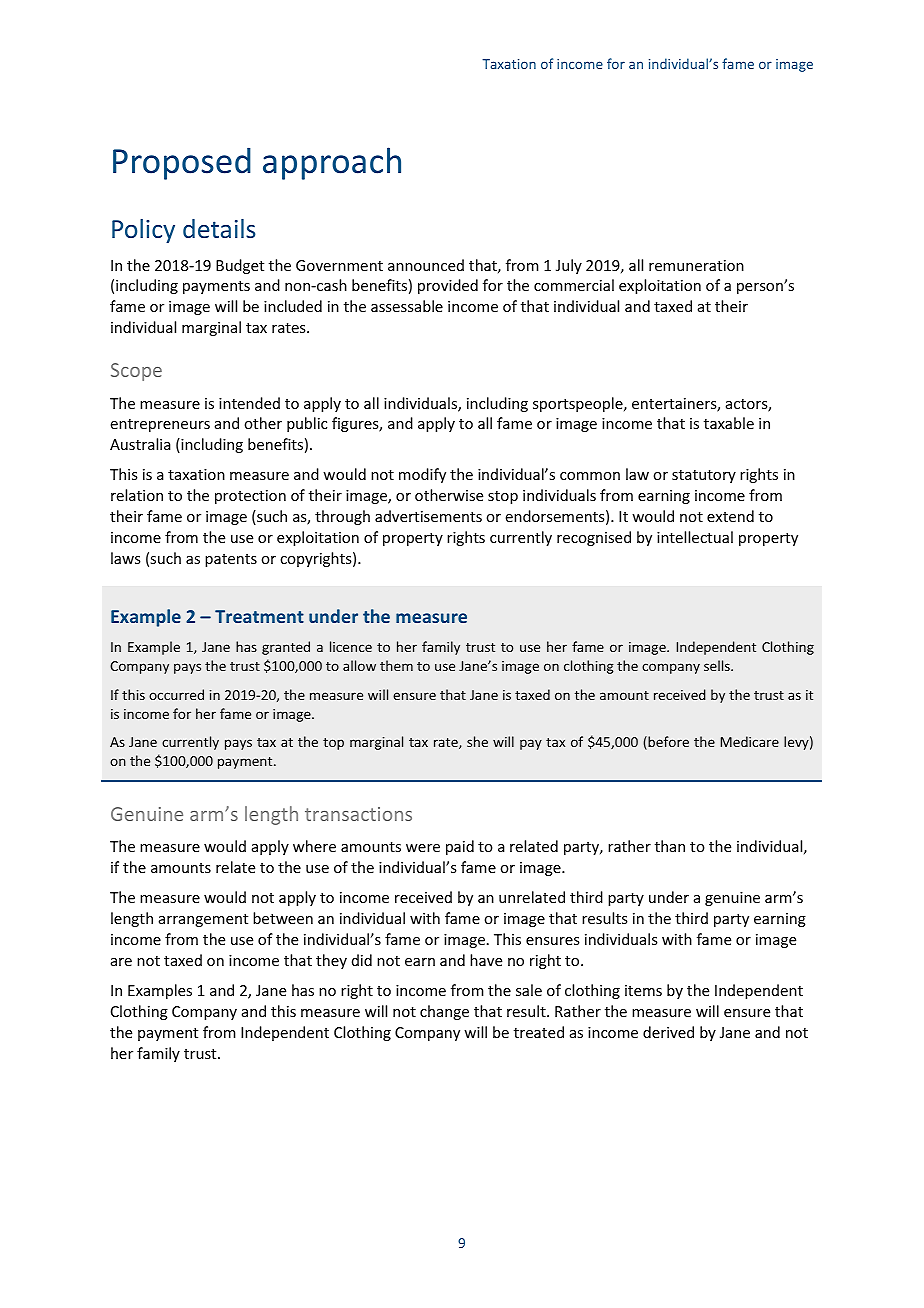  Describe the element at coordinates (140, 444) in the screenshot. I see `Australia` at that location.
